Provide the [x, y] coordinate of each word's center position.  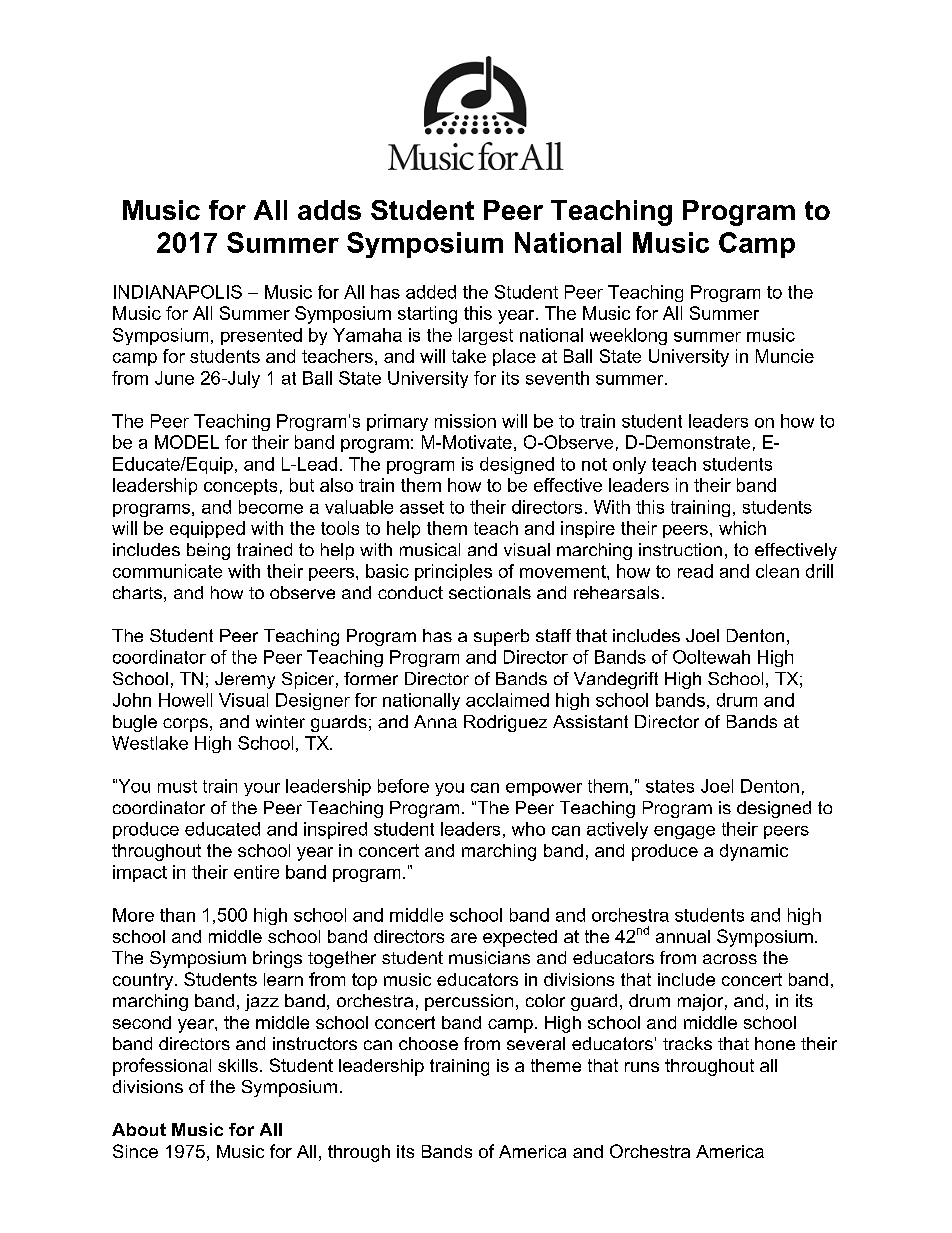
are [464, 938]
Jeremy [245, 680]
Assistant [590, 721]
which [742, 528]
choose [428, 1043]
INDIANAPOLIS [178, 292]
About [139, 1129]
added [431, 292]
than [177, 915]
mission [465, 421]
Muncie [785, 356]
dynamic [754, 852]
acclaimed [507, 700]
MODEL [187, 442]
